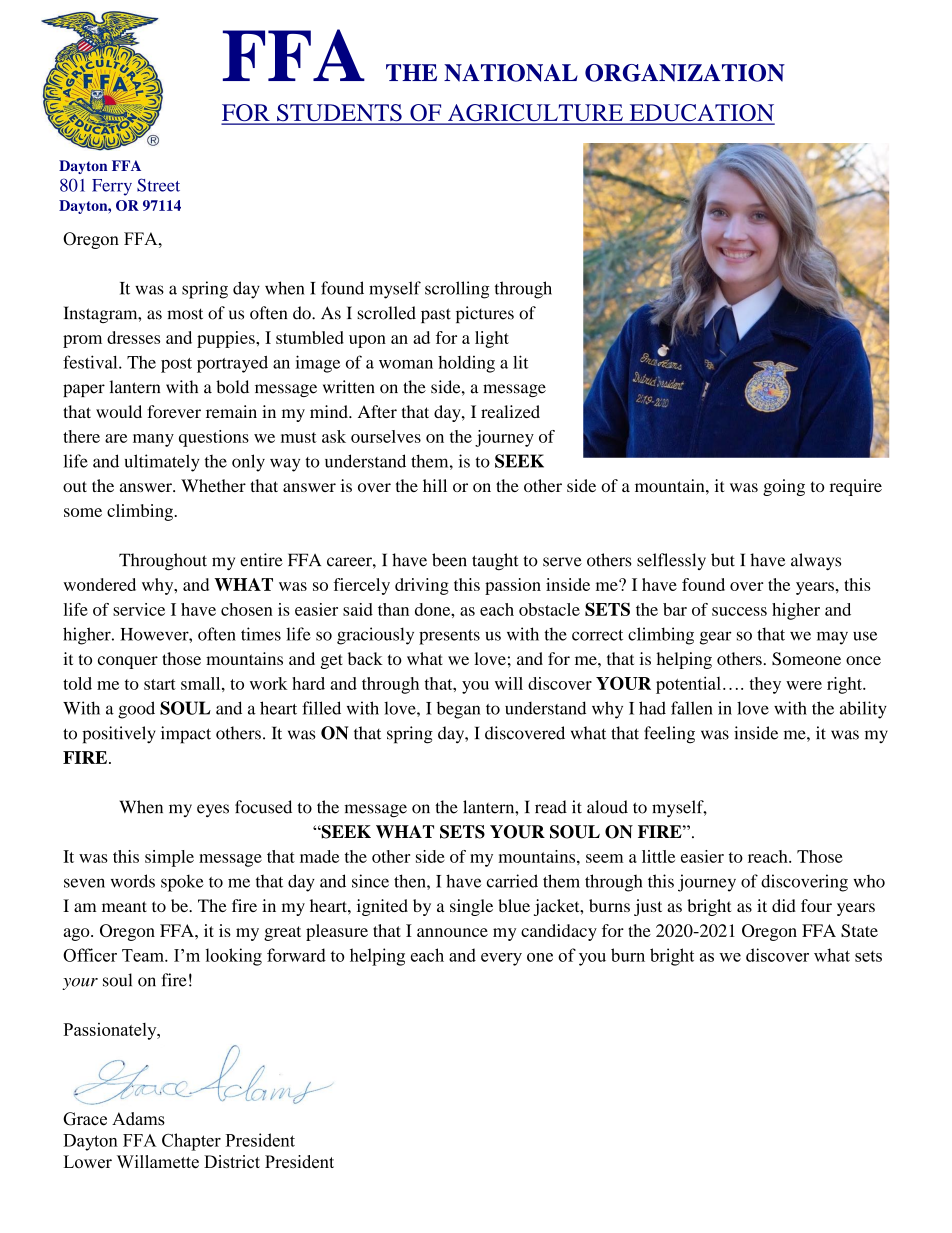  What do you see at coordinates (232, 1162) in the document?
I see `District` at bounding box center [232, 1162].
